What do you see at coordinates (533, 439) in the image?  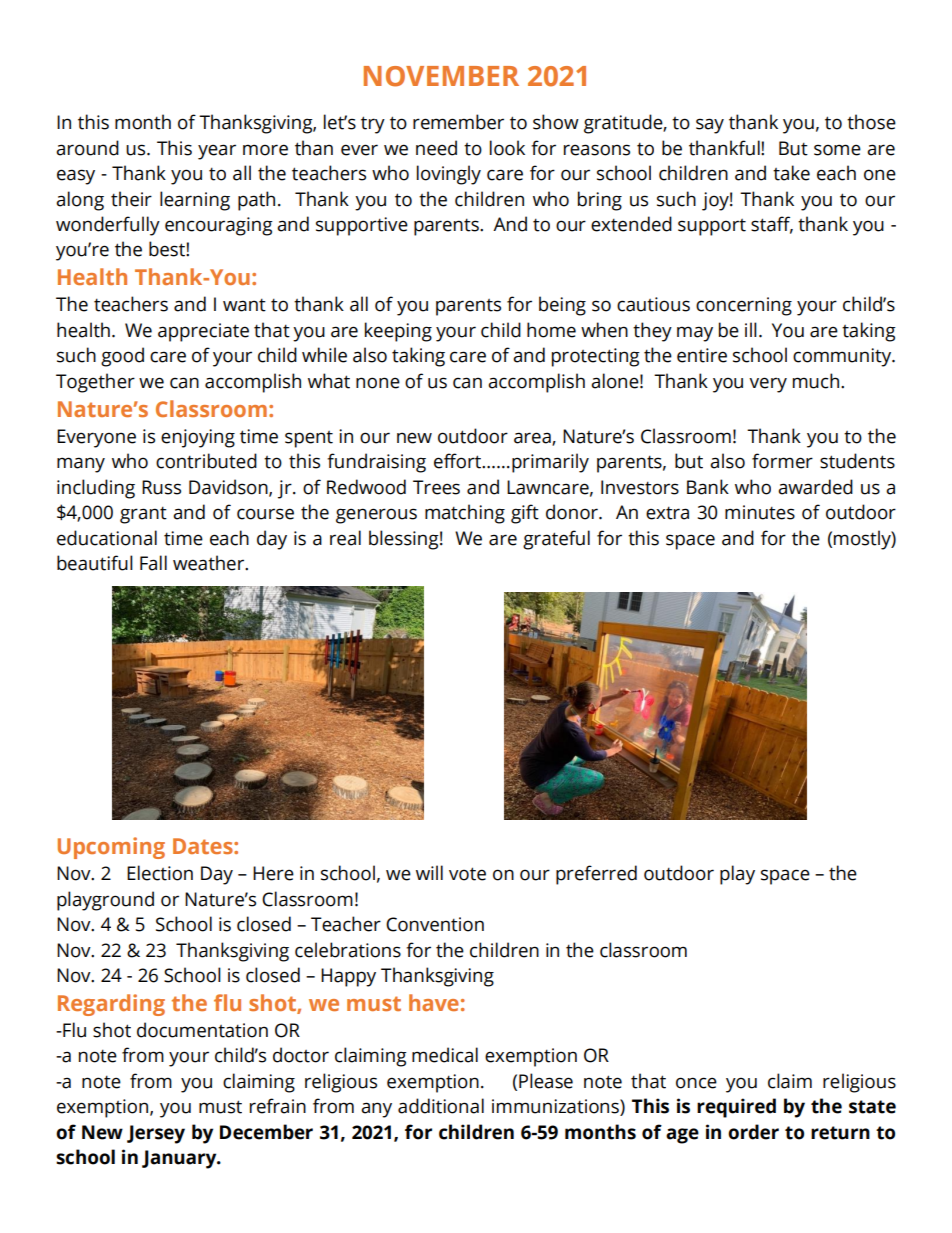 I see `area` at bounding box center [533, 439].
